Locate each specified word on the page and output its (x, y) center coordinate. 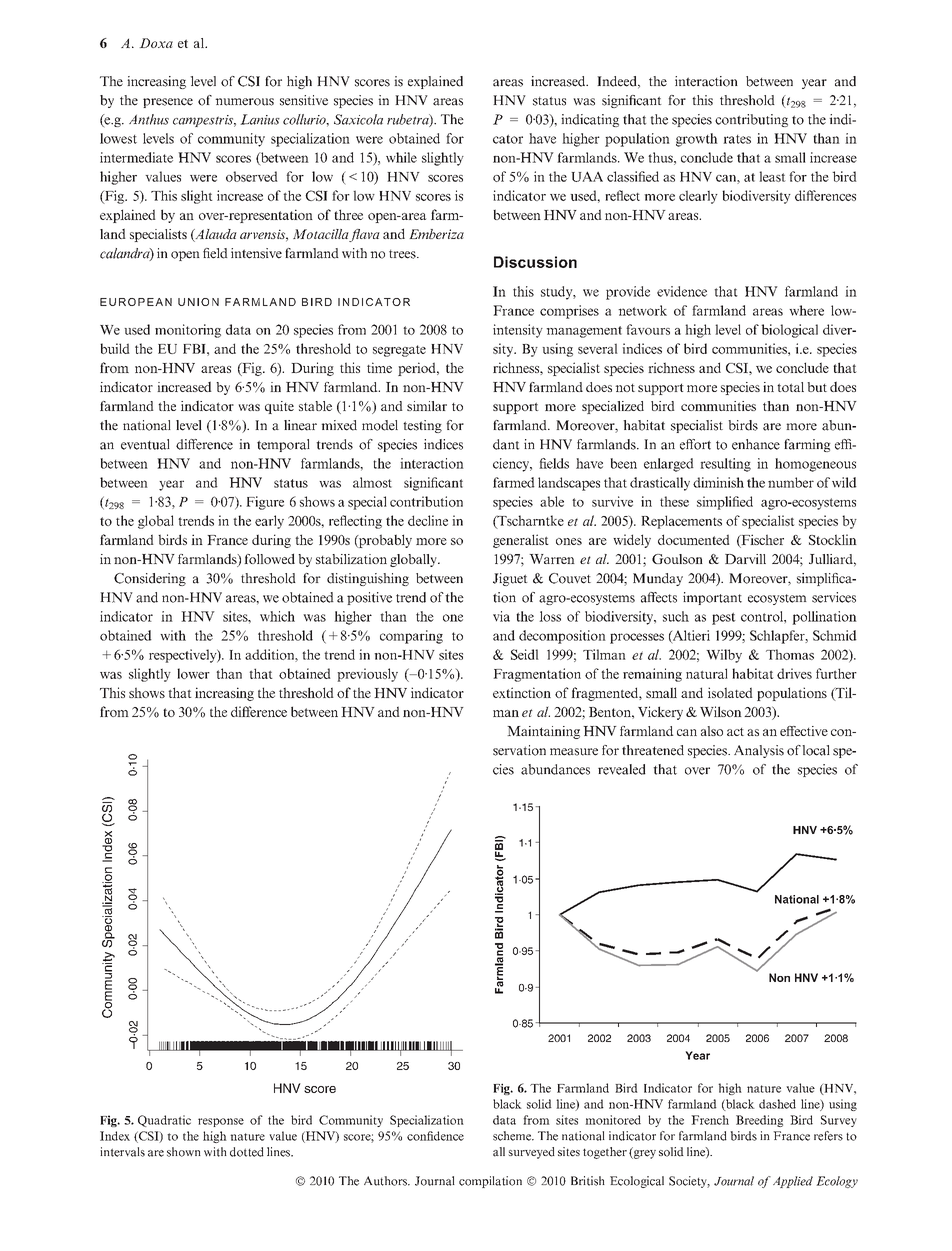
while (401, 157)
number (791, 482)
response (221, 1122)
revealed (622, 769)
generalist (521, 541)
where (806, 310)
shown (184, 1152)
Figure (265, 503)
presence (168, 103)
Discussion (535, 262)
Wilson (721, 711)
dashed (777, 1104)
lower (193, 673)
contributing (751, 120)
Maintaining (543, 732)
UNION (198, 302)
